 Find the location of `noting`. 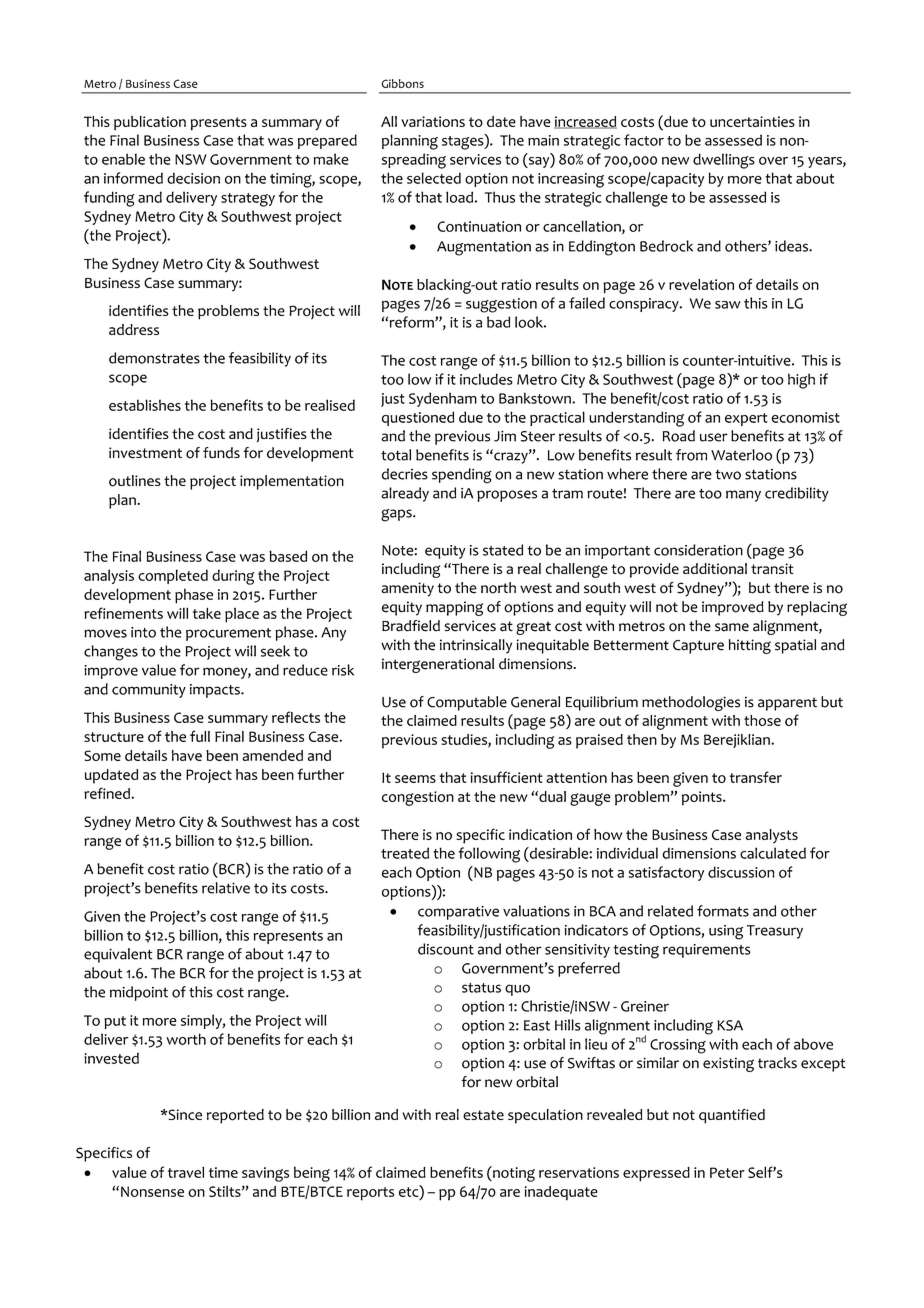

noting is located at coordinates (513, 1174).
